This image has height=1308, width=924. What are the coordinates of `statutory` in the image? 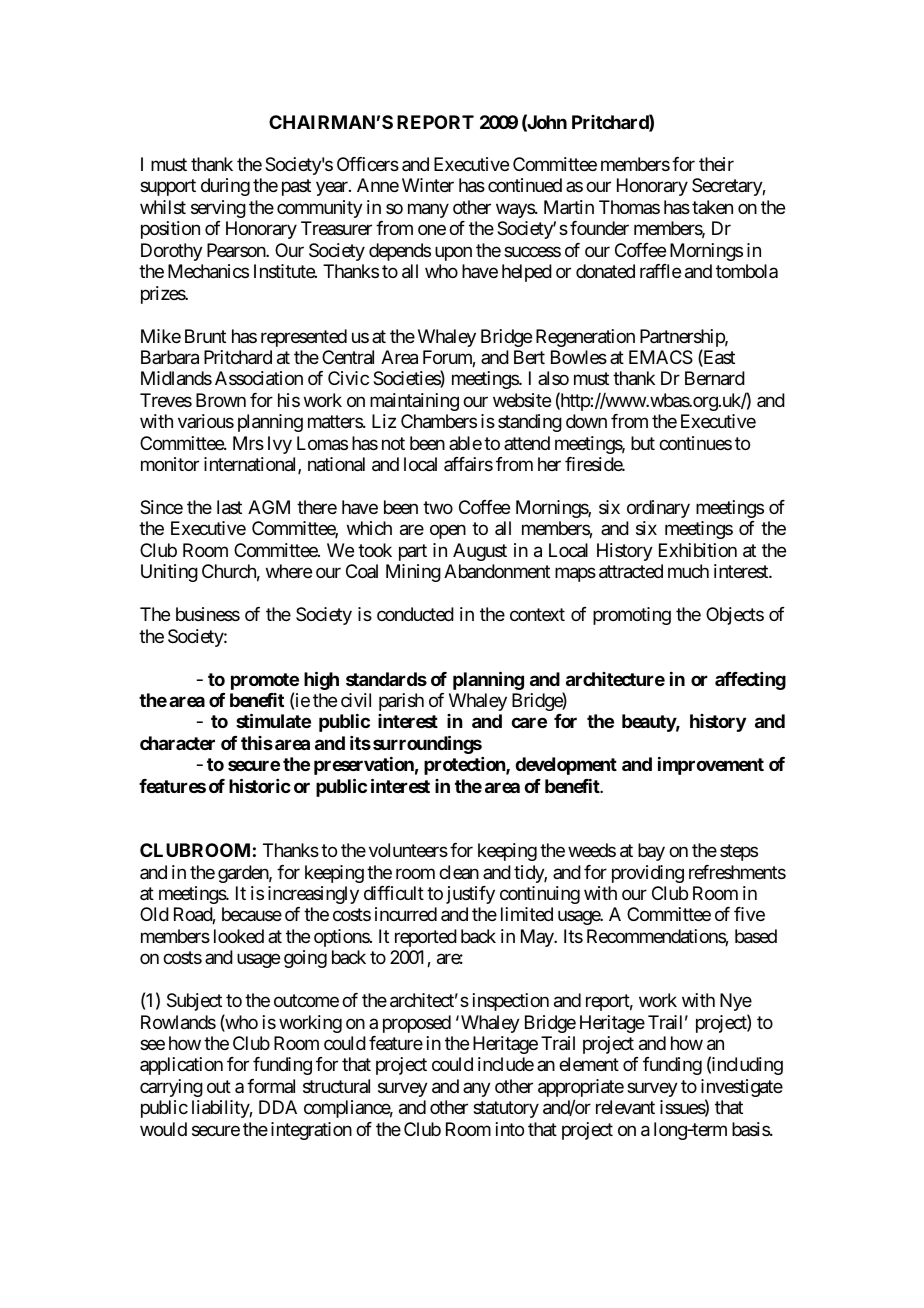 It's located at (506, 1110).
